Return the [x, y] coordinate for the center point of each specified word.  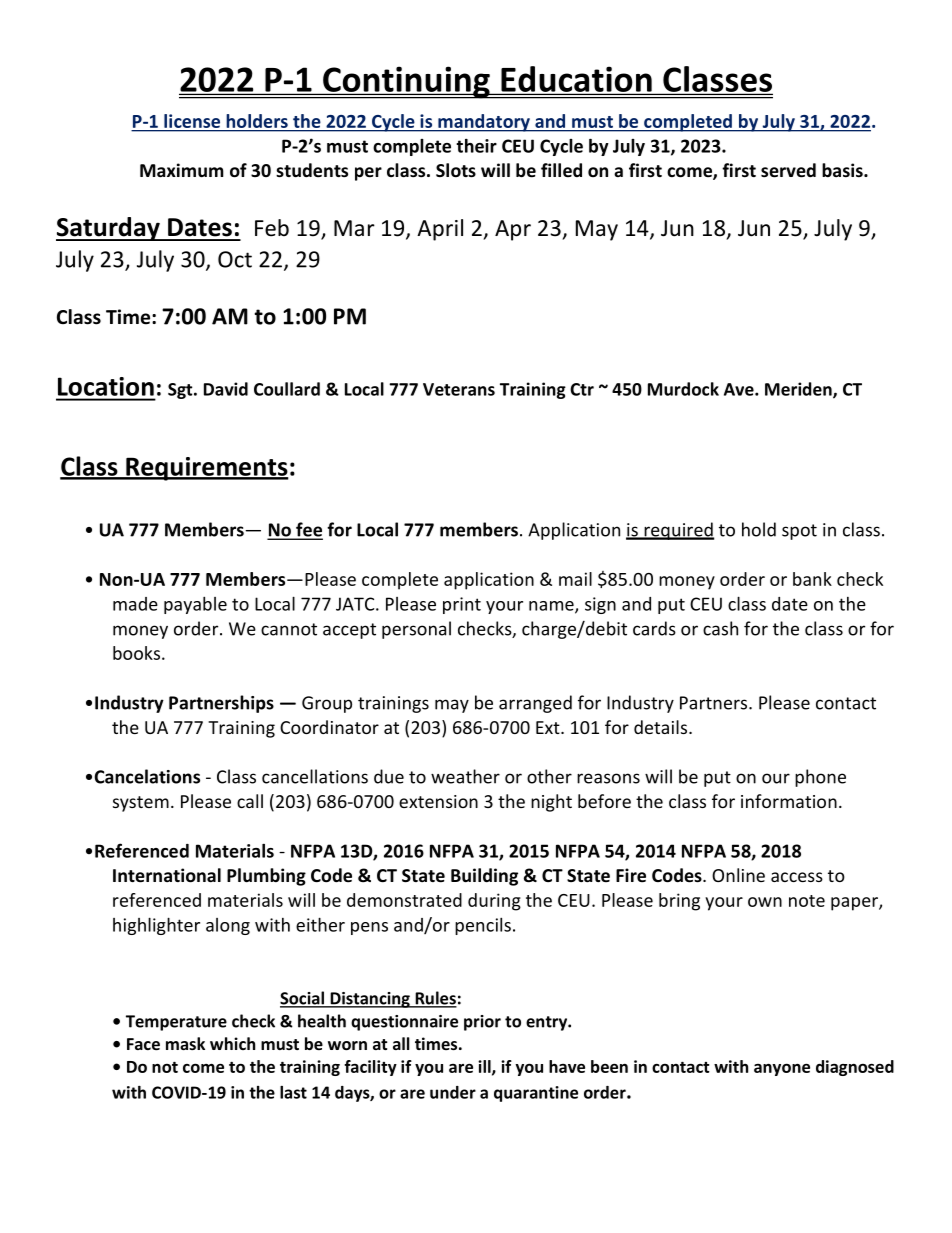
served [788, 170]
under [453, 1092]
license [192, 121]
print [462, 605]
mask [185, 1043]
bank [812, 579]
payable [195, 605]
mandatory [484, 123]
